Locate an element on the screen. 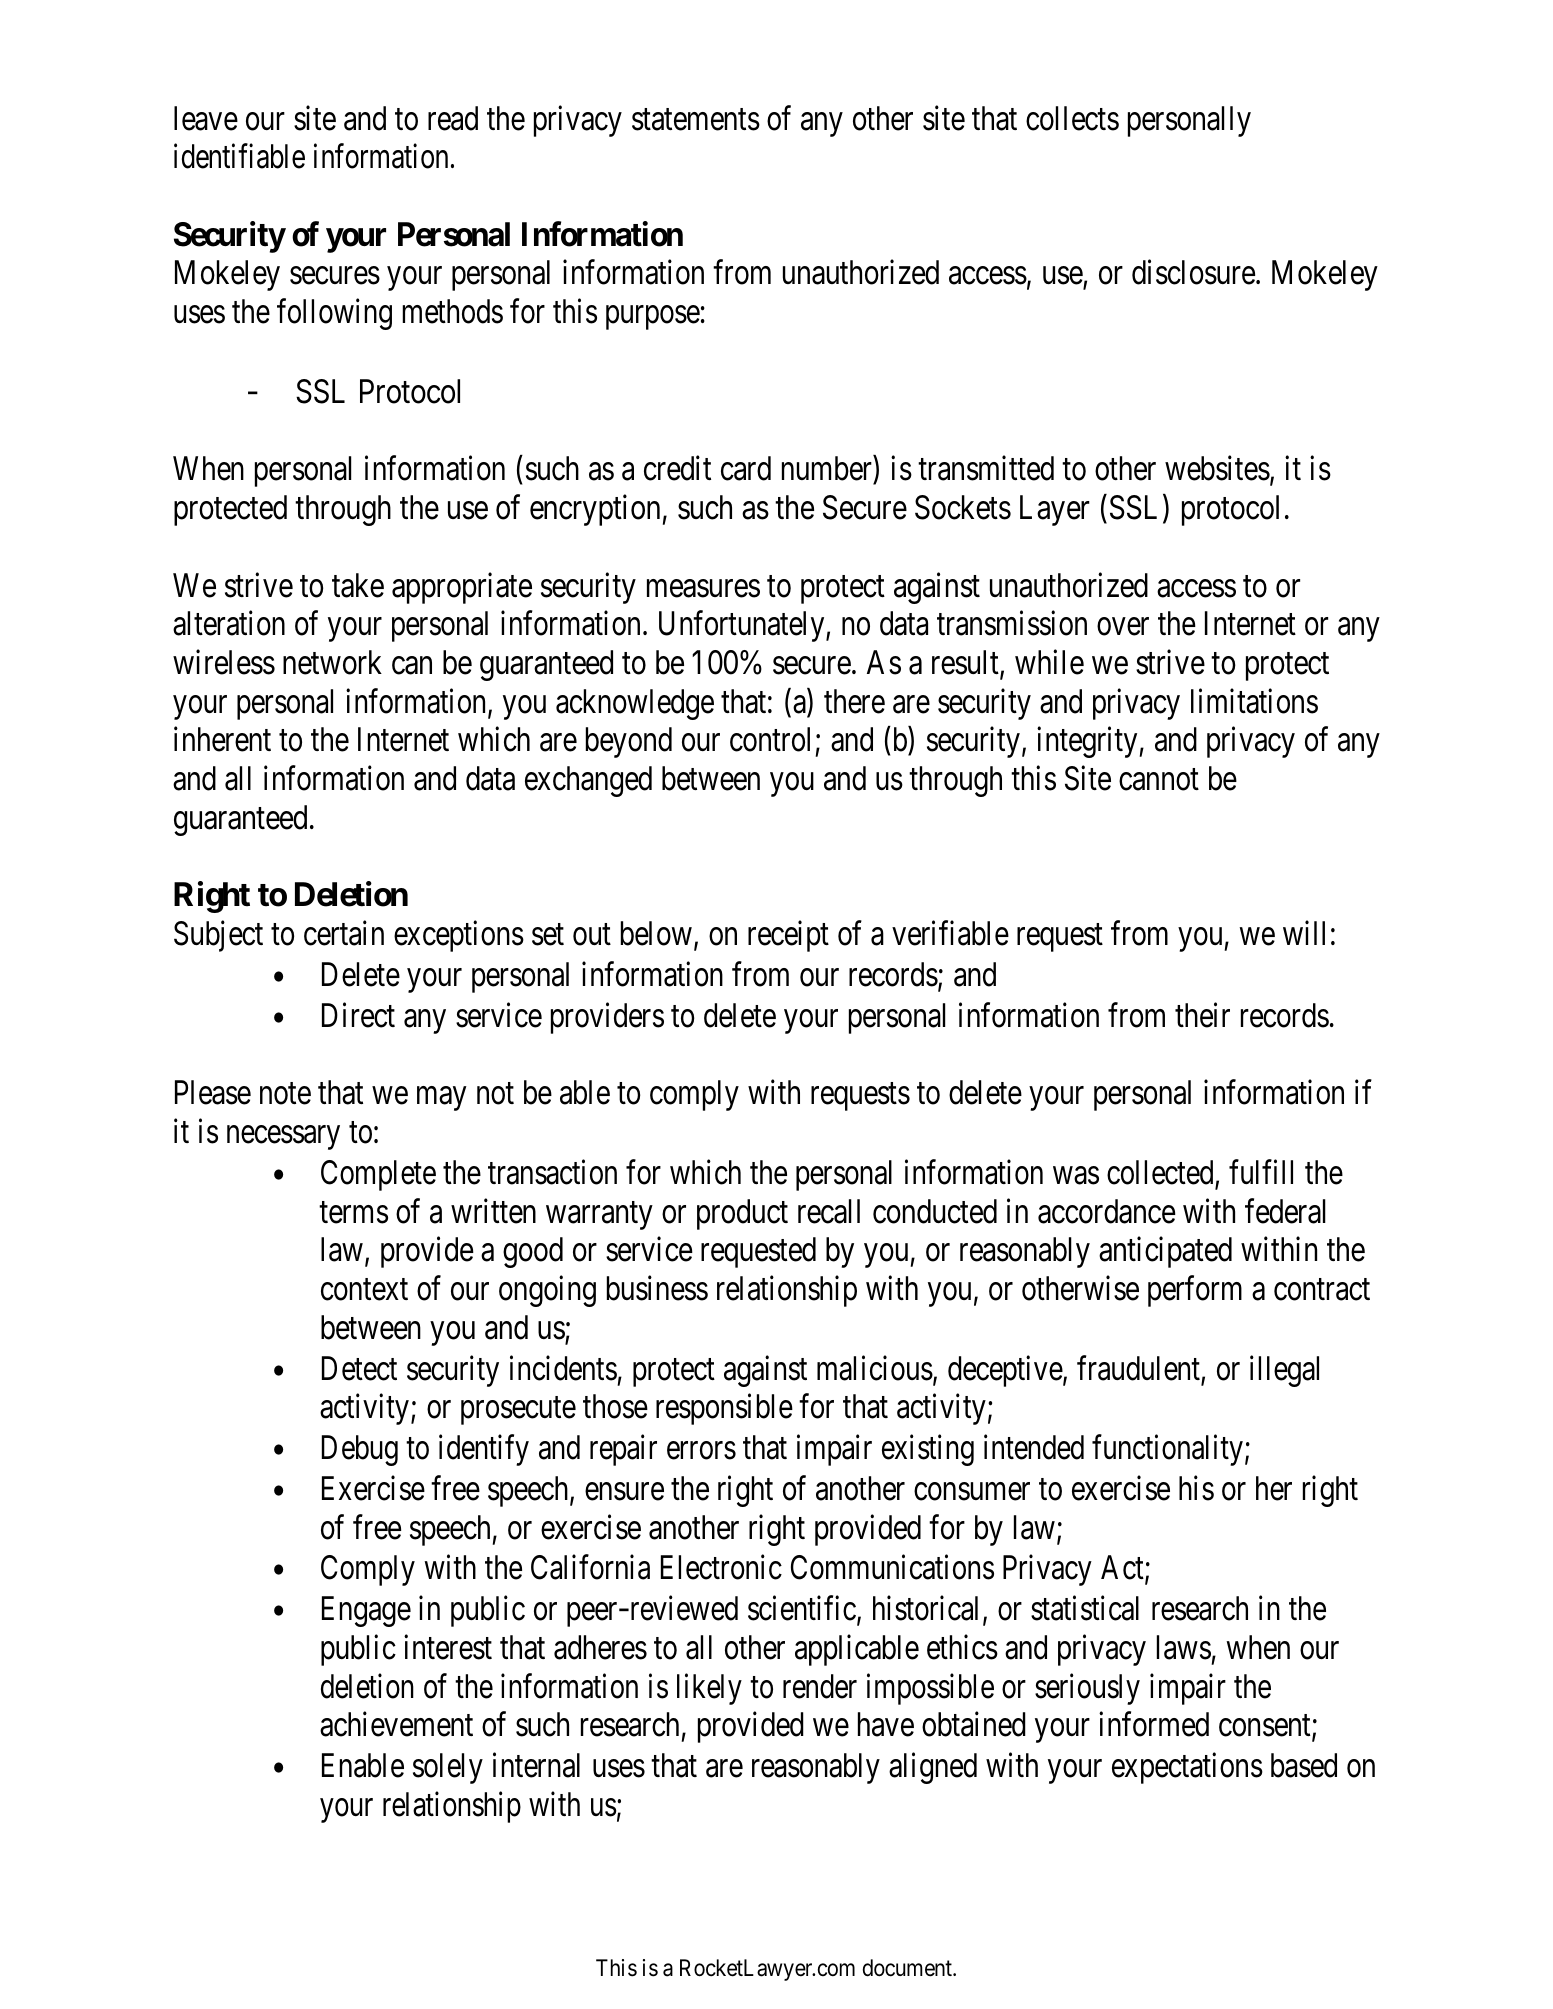 The height and width of the screenshot is (2009, 1553). read is located at coordinates (453, 118).
